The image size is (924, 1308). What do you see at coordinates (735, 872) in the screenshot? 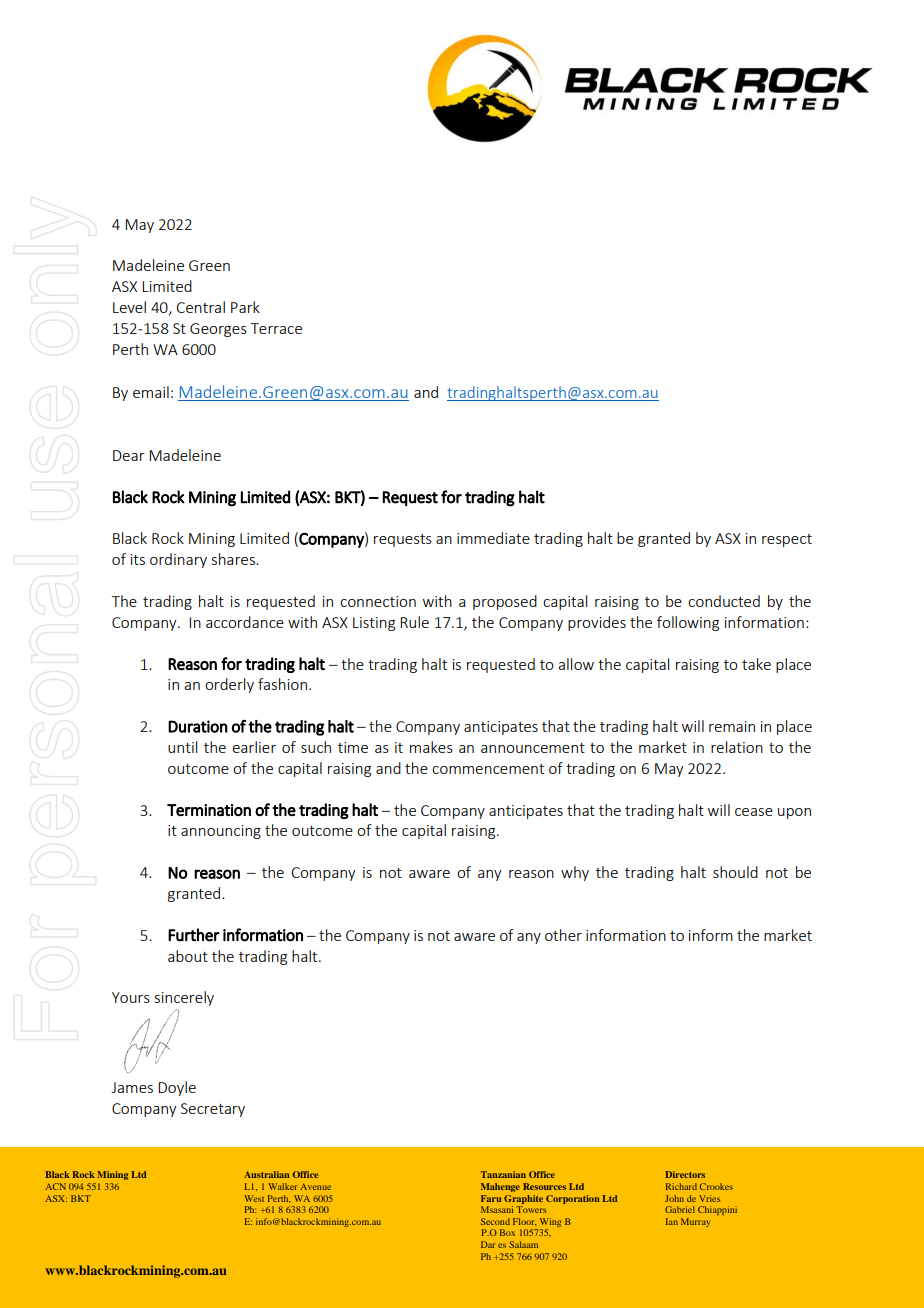
I see `should` at bounding box center [735, 872].
